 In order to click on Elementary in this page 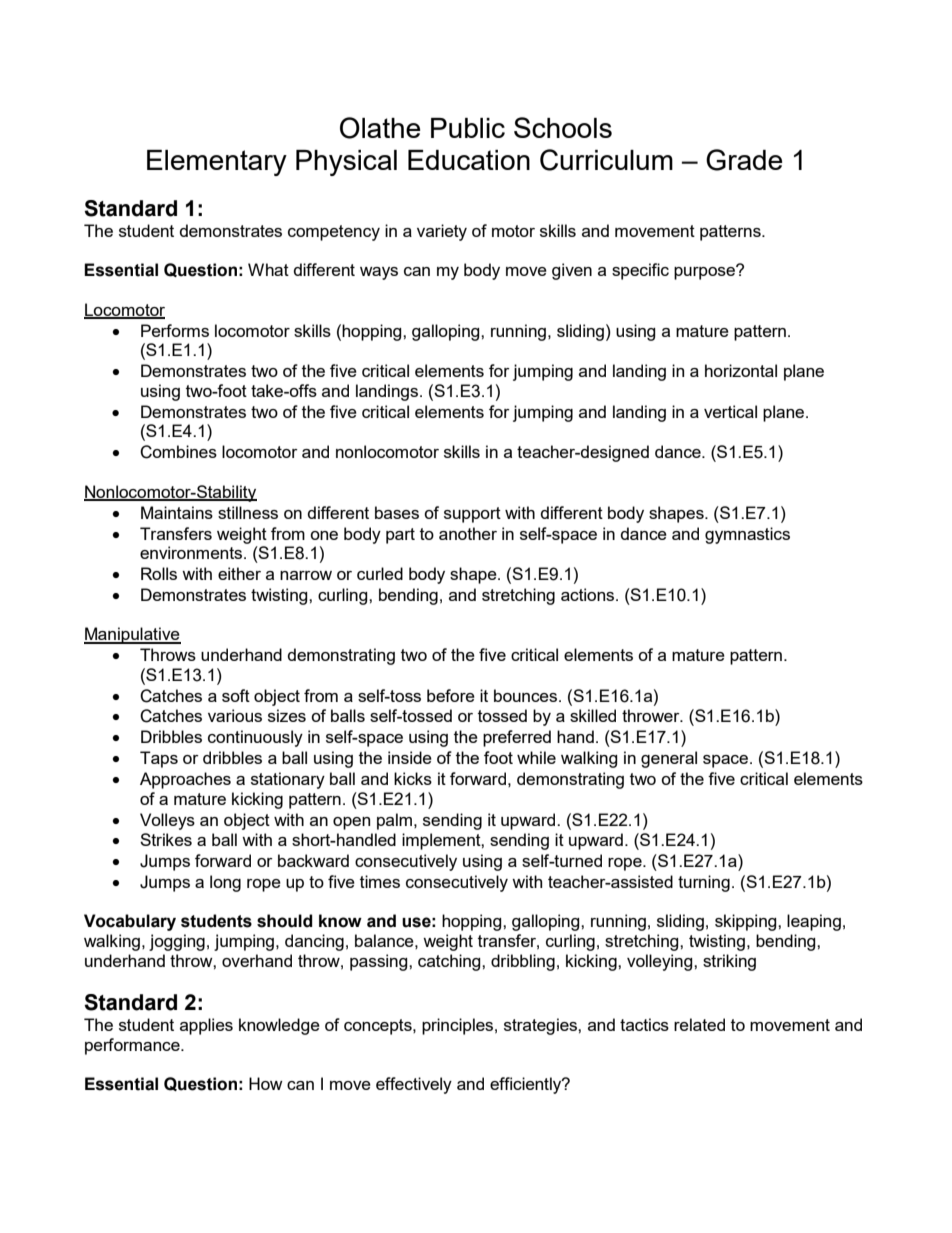, I will do `click(217, 163)`.
